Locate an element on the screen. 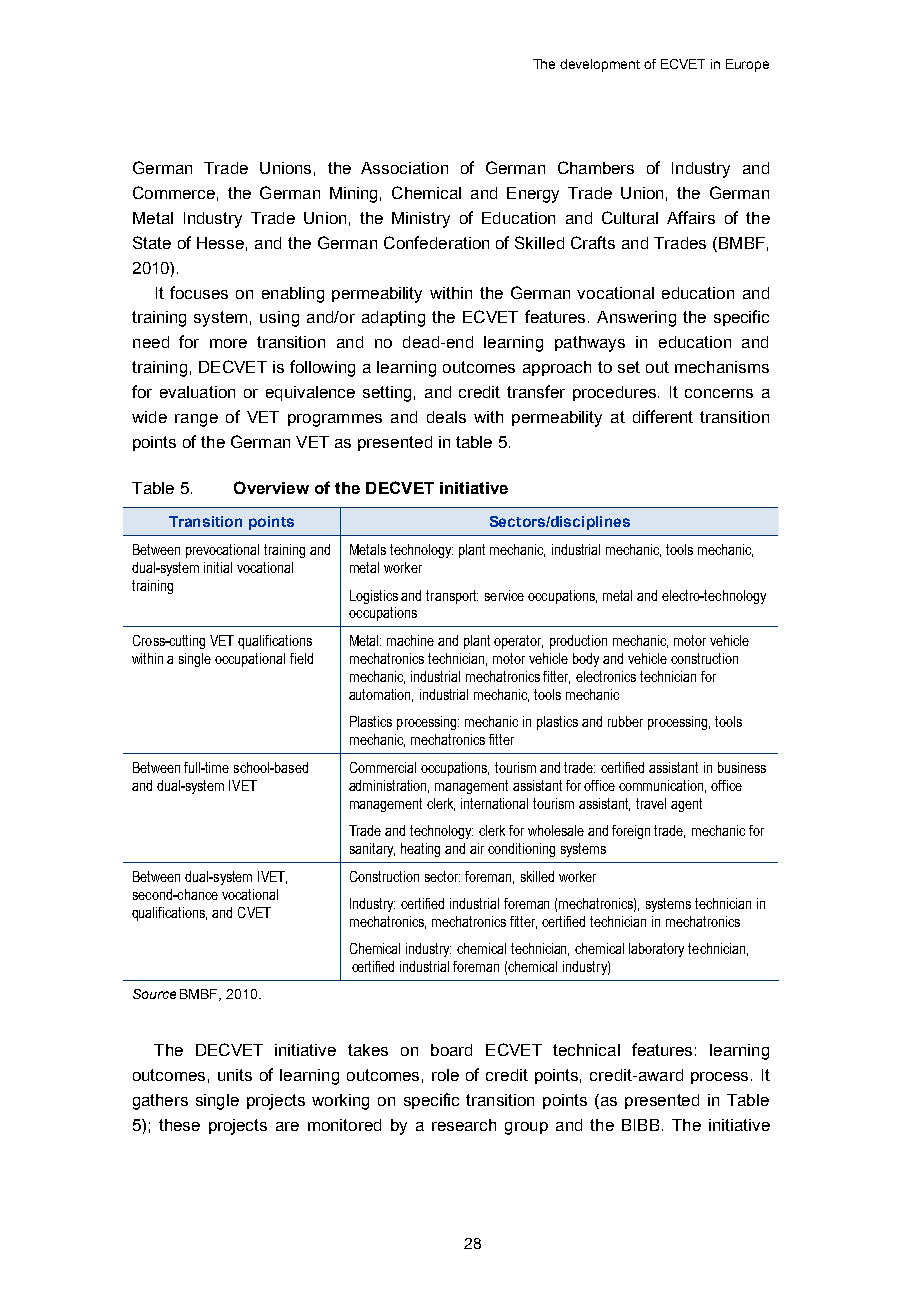 The width and height of the screenshot is (924, 1308). transport is located at coordinates (452, 597).
